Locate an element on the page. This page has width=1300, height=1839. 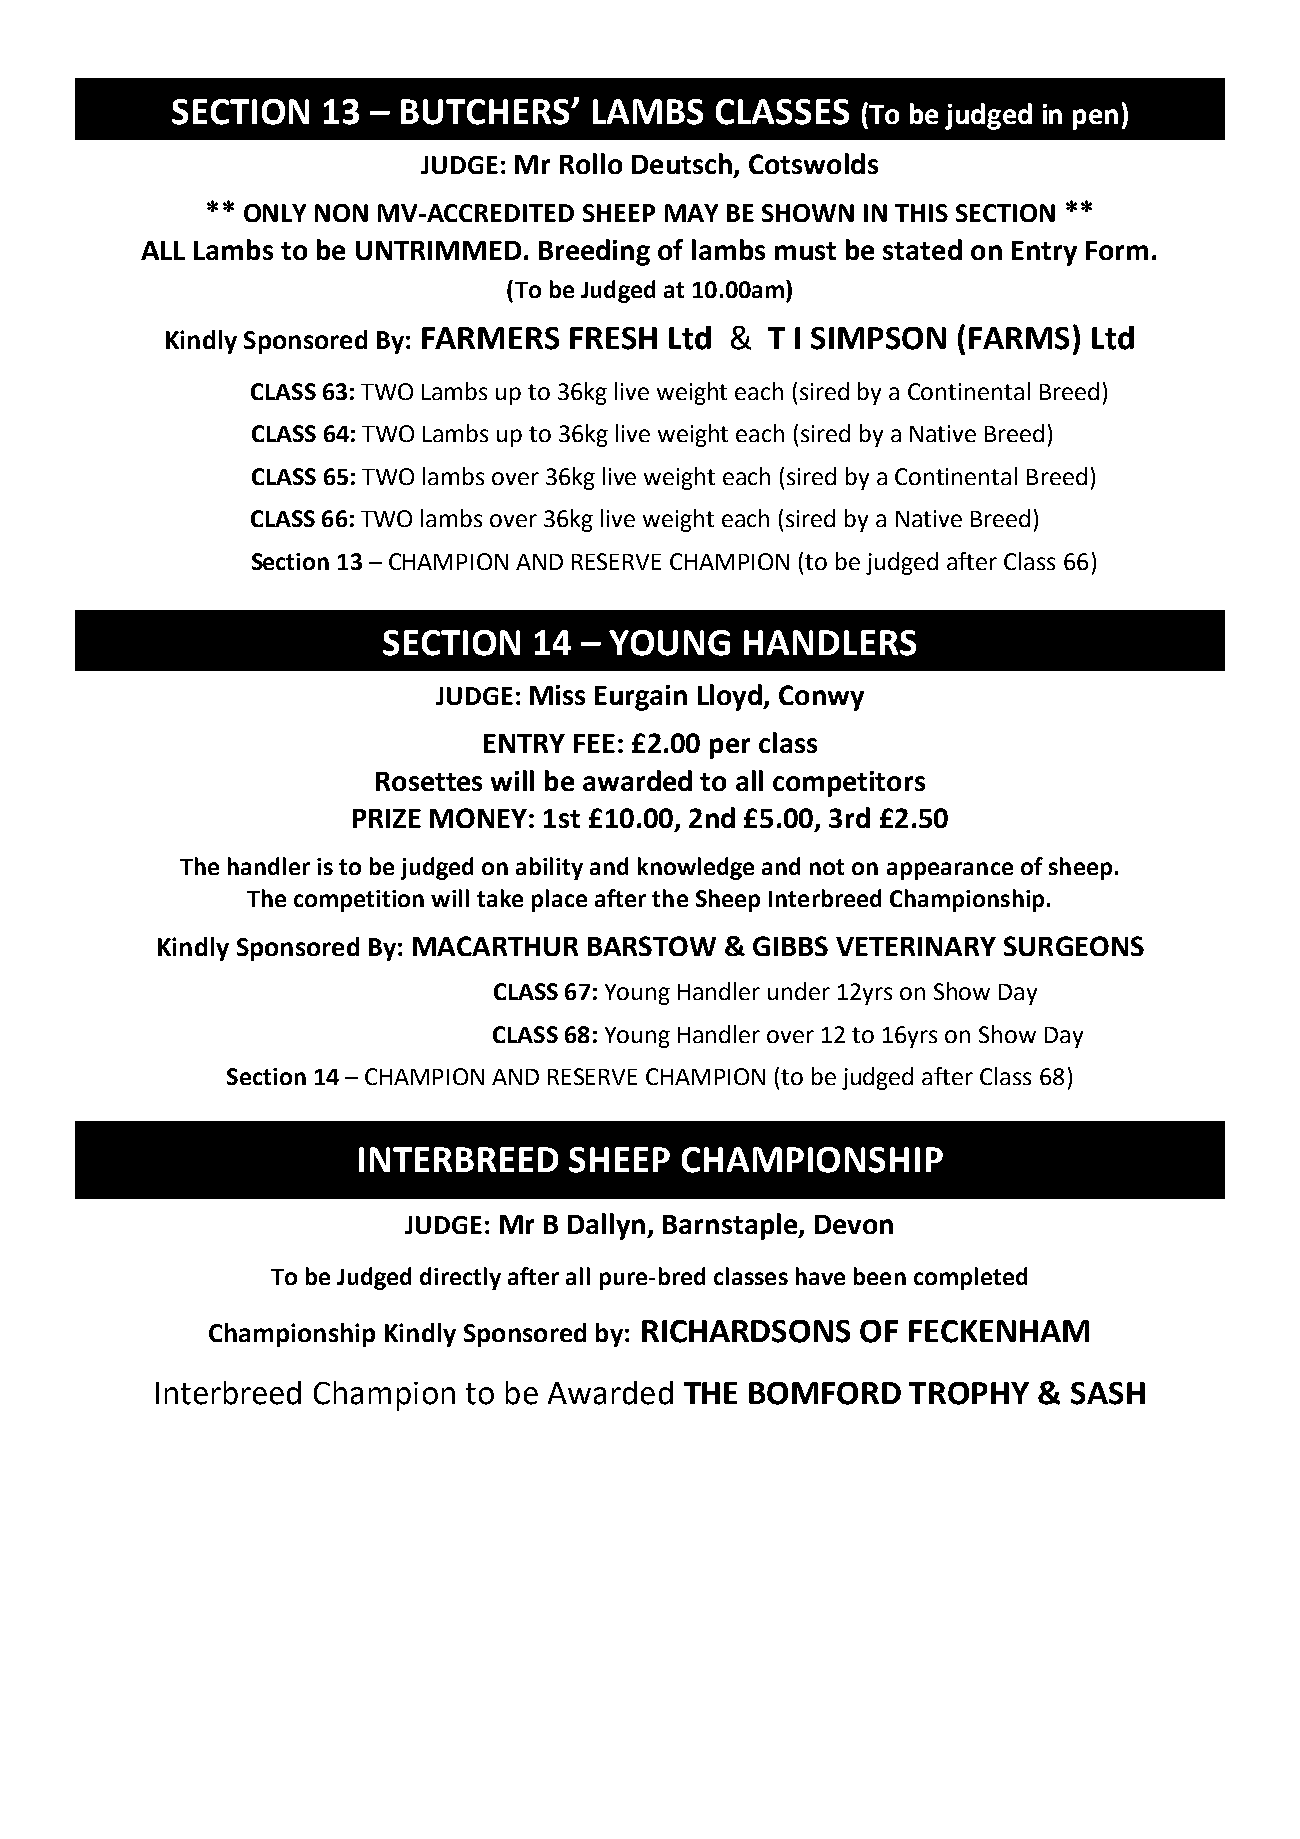
FRESH is located at coordinates (613, 338).
